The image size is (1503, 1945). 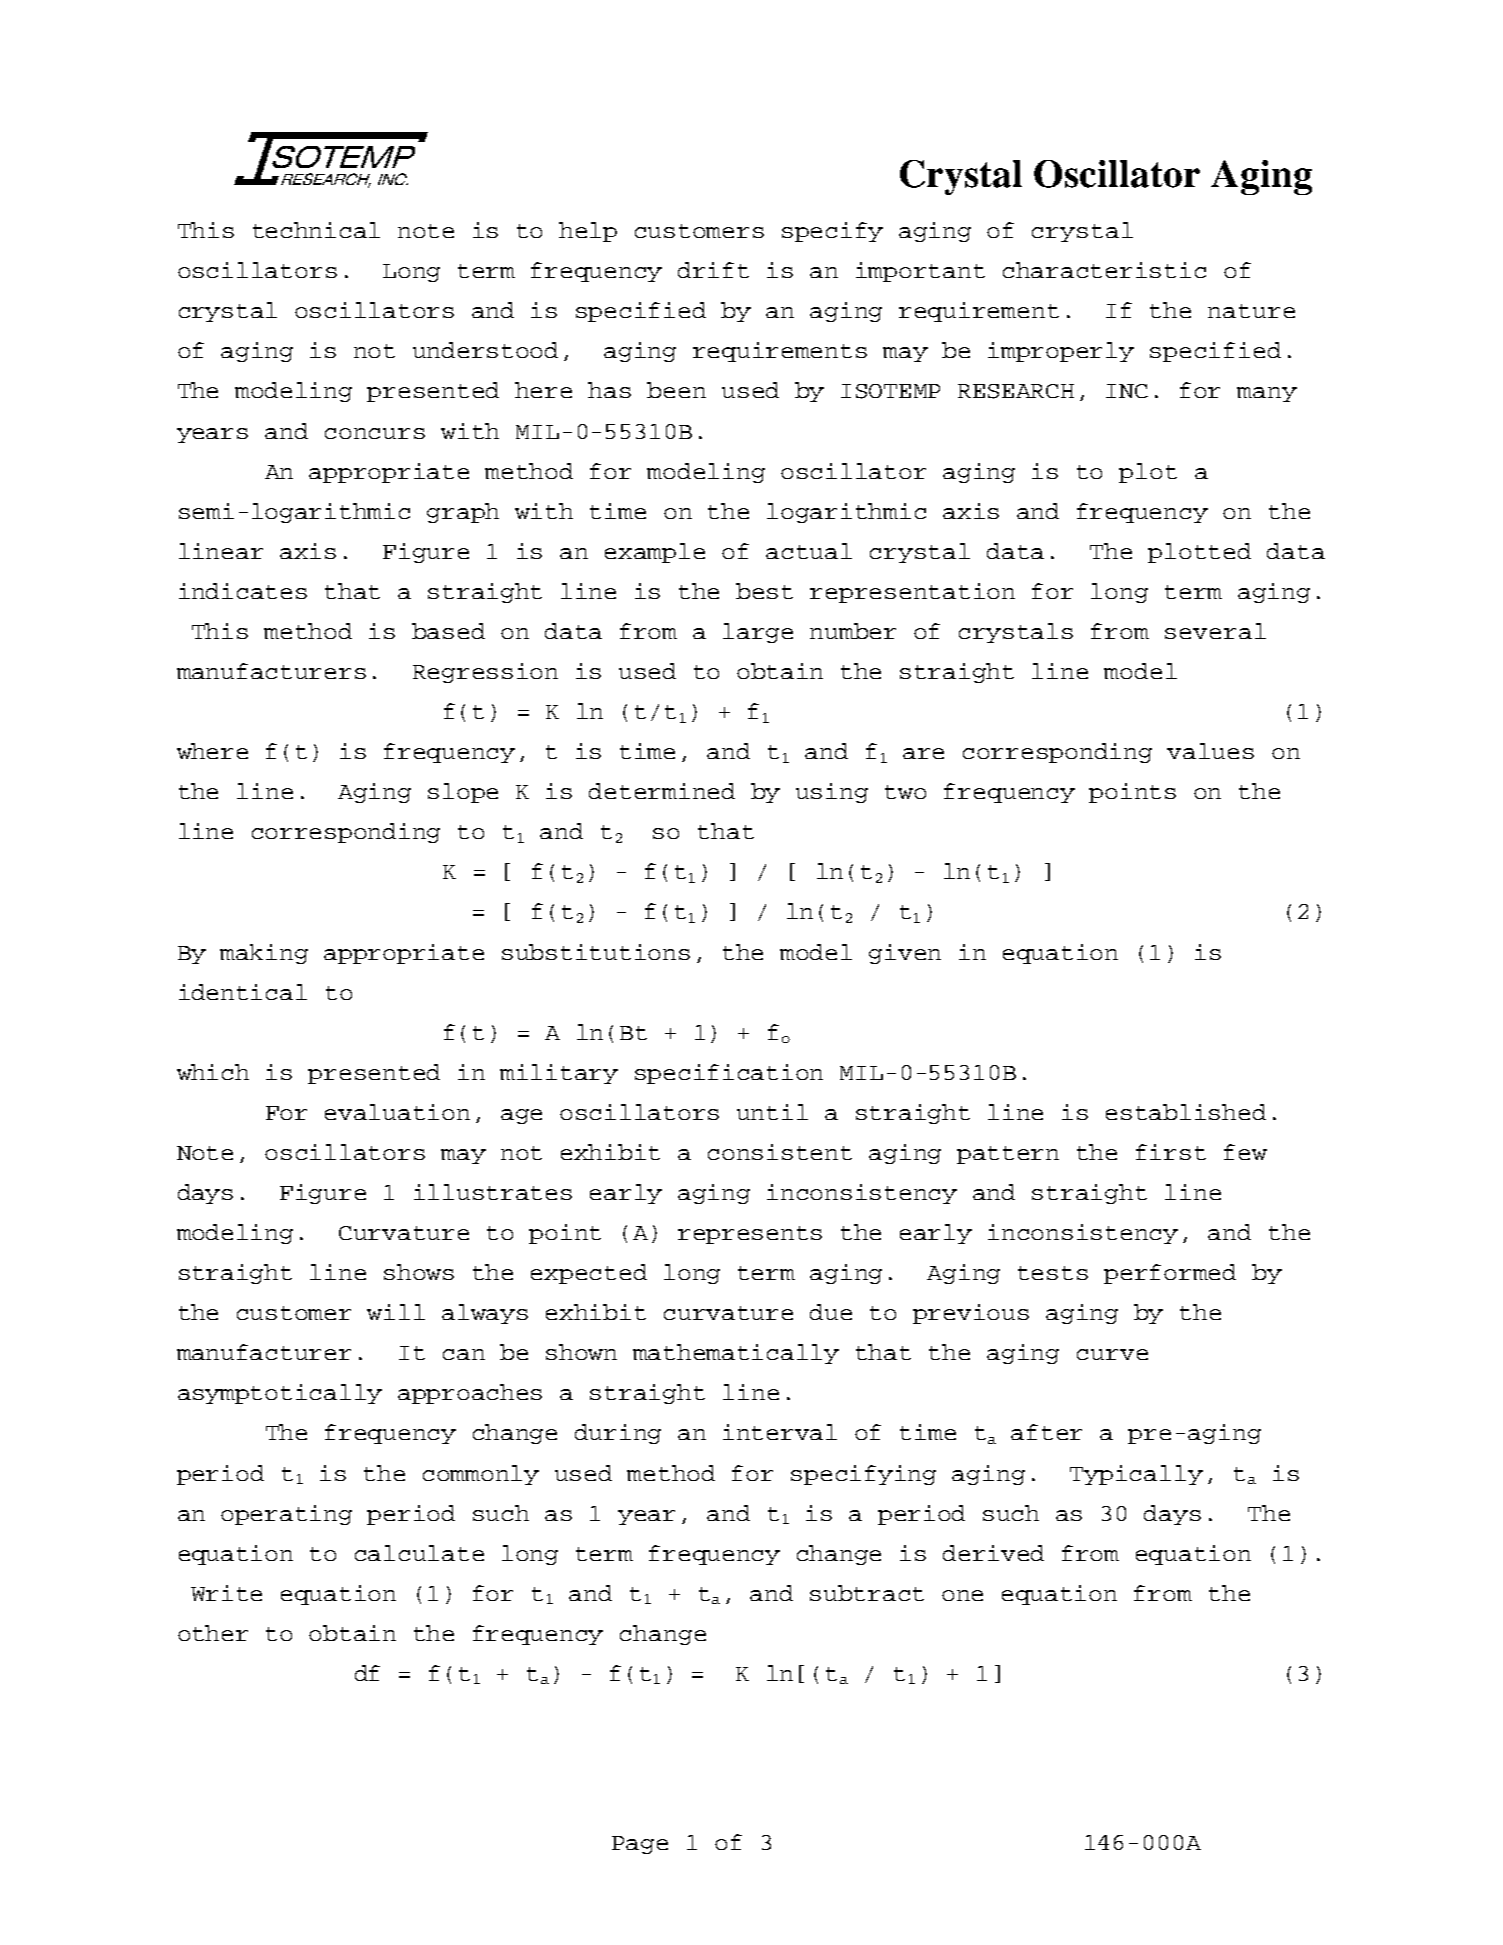 I want to click on technical, so click(x=316, y=230).
